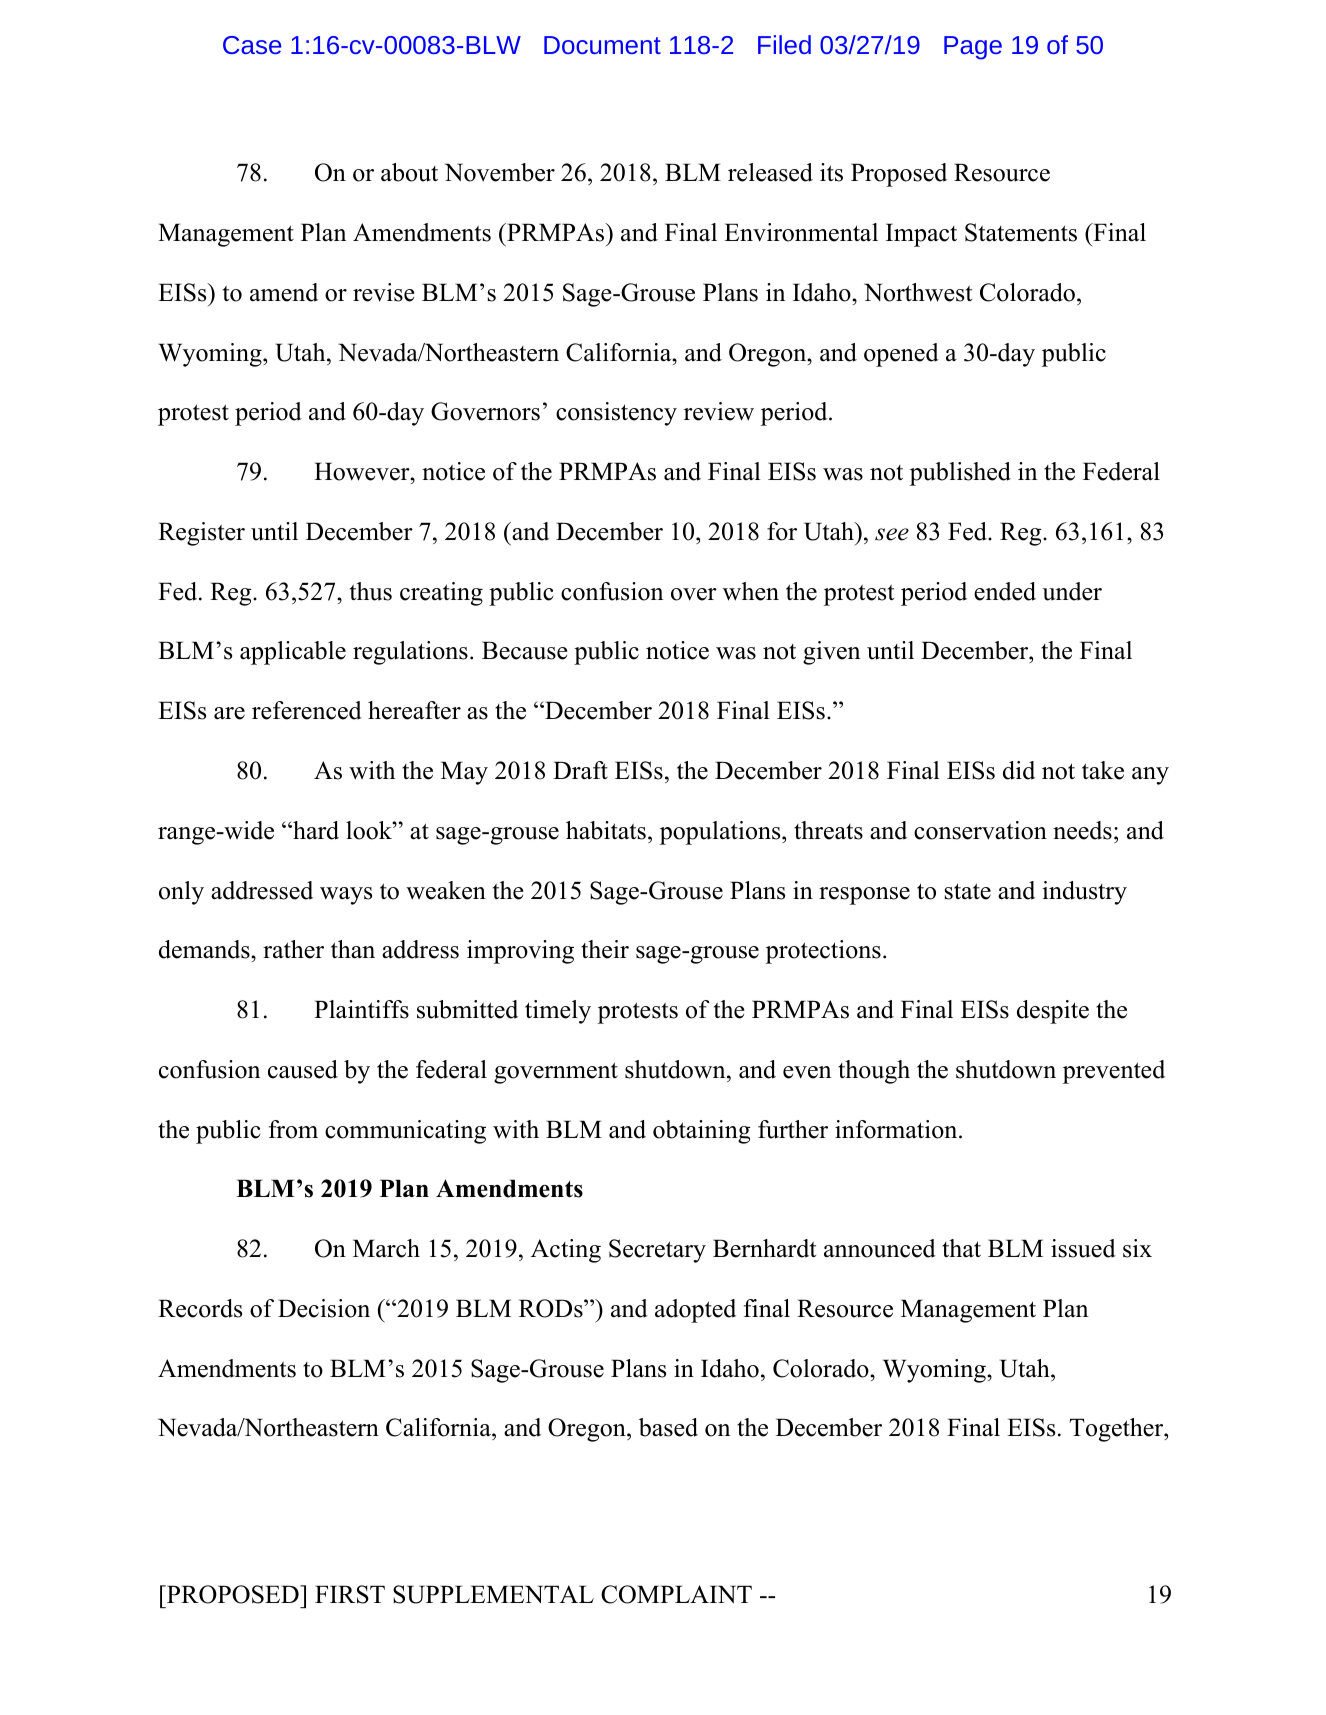 Image resolution: width=1326 pixels, height=1715 pixels. I want to click on thus, so click(371, 591).
